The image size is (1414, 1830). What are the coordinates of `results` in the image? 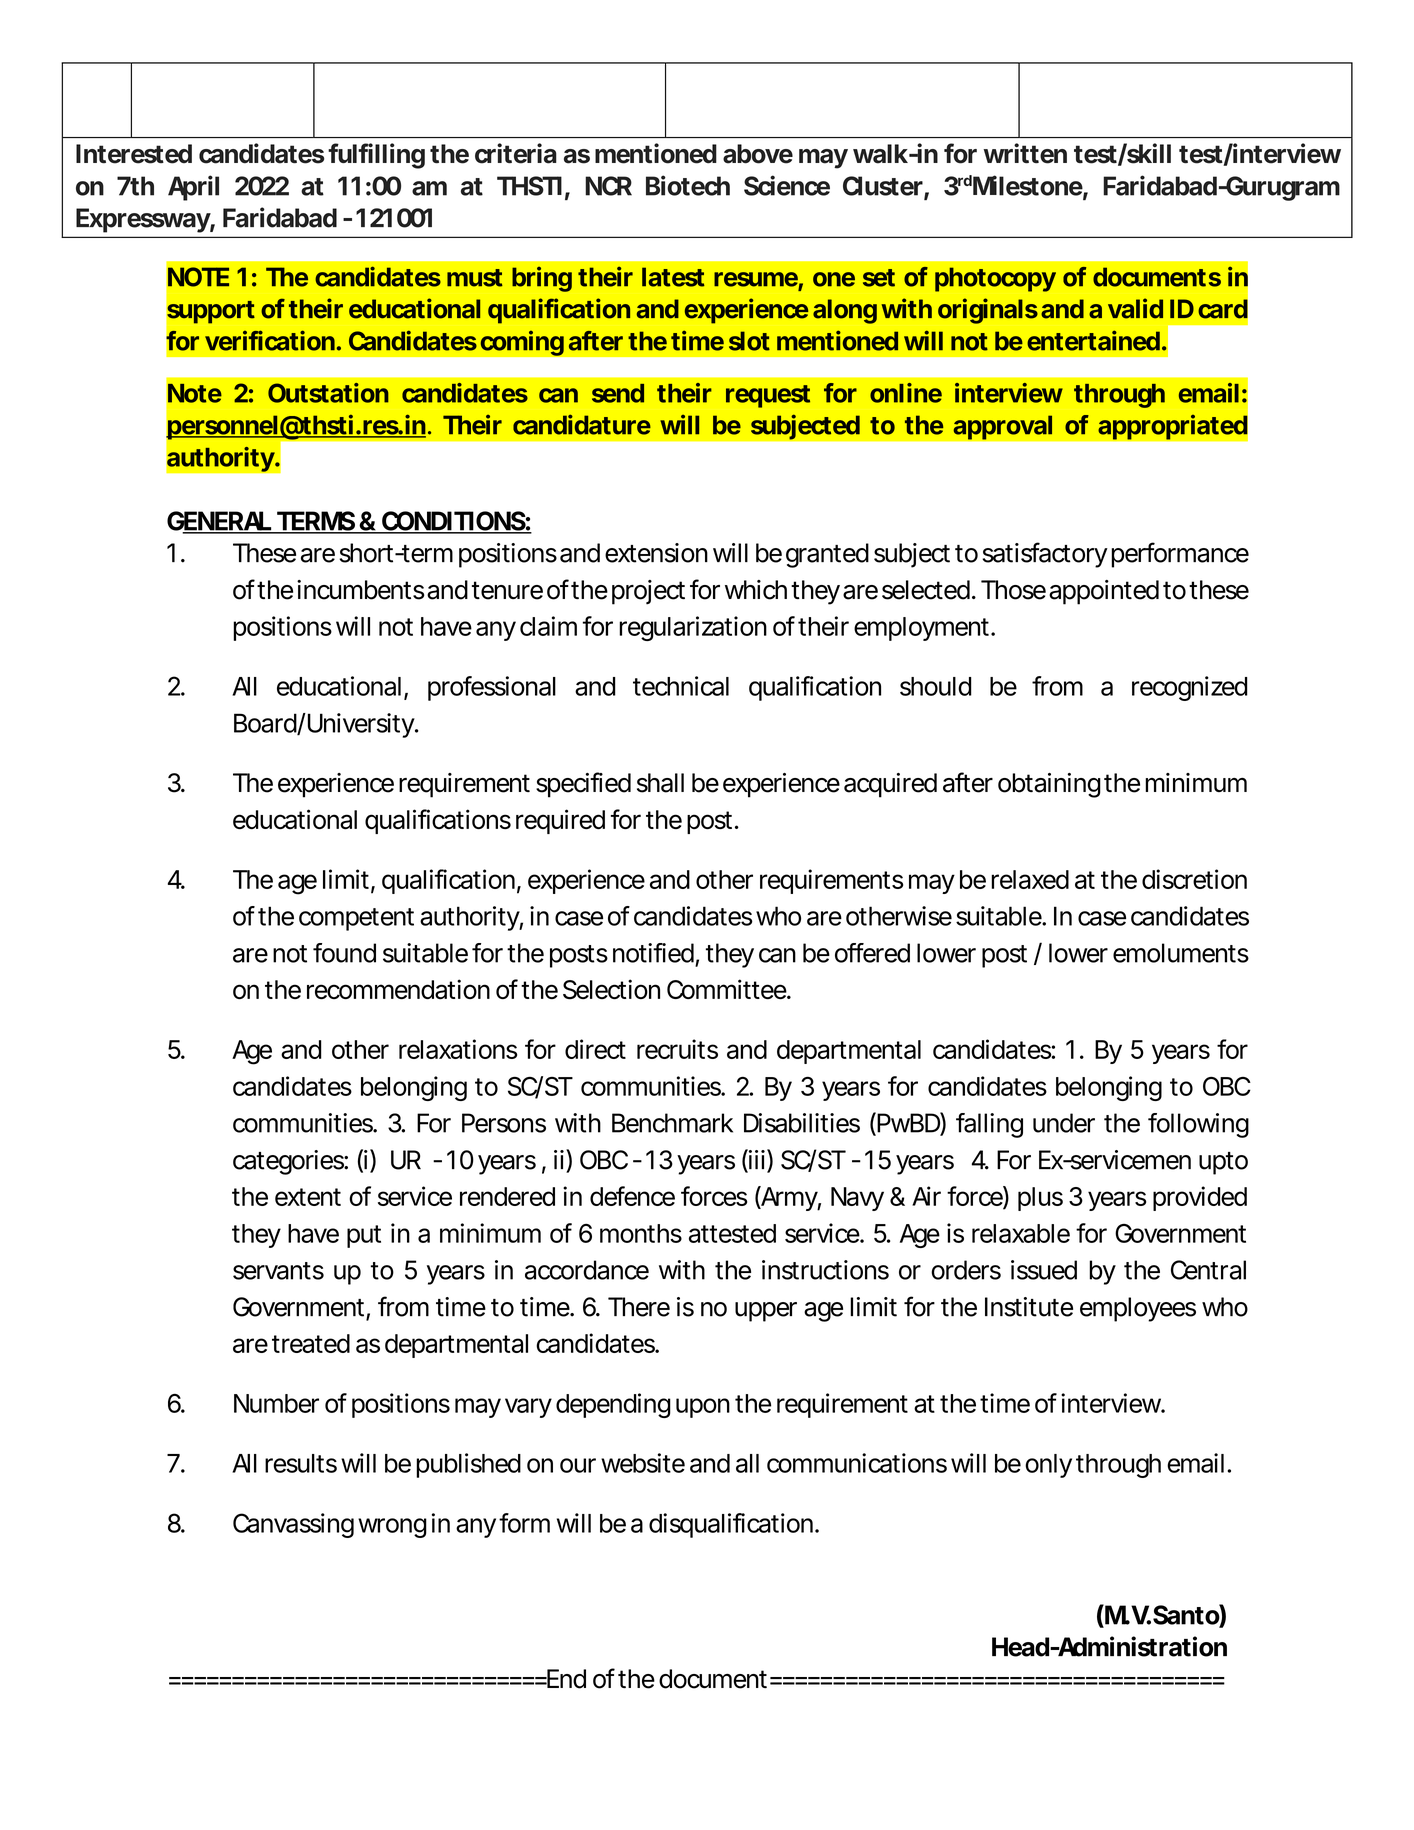 It's located at (301, 1463).
